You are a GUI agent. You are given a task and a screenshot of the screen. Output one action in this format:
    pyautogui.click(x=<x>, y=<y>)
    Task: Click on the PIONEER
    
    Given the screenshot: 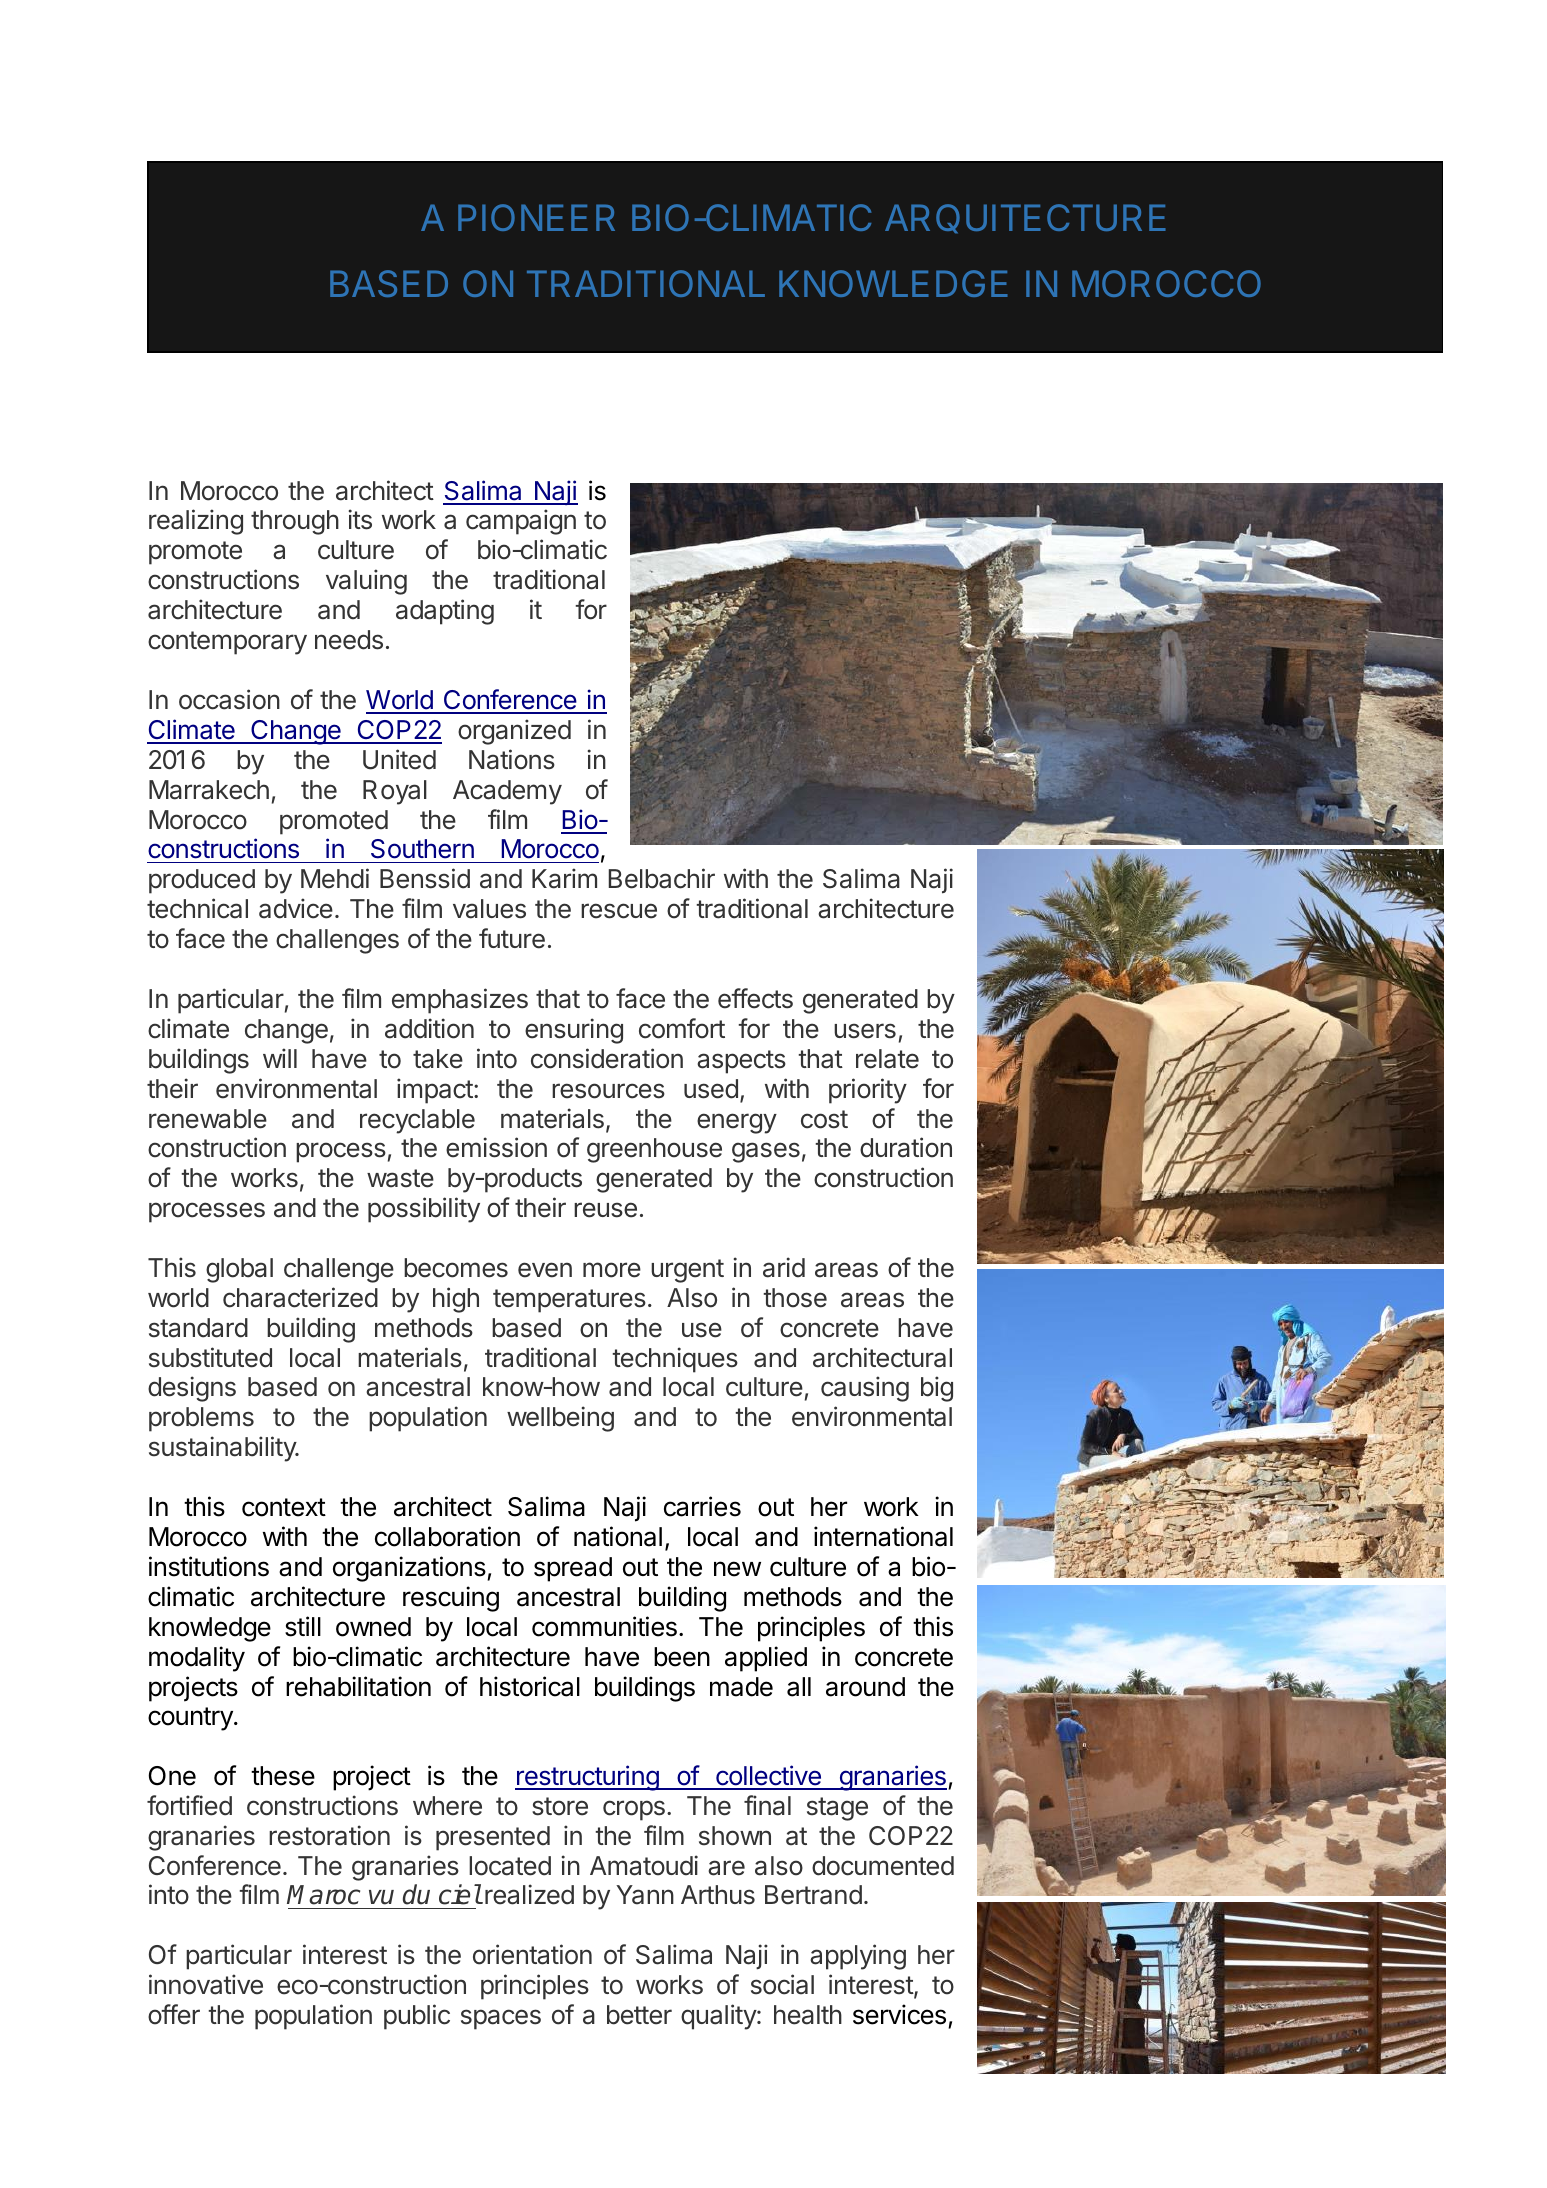 What is the action you would take?
    pyautogui.click(x=536, y=217)
